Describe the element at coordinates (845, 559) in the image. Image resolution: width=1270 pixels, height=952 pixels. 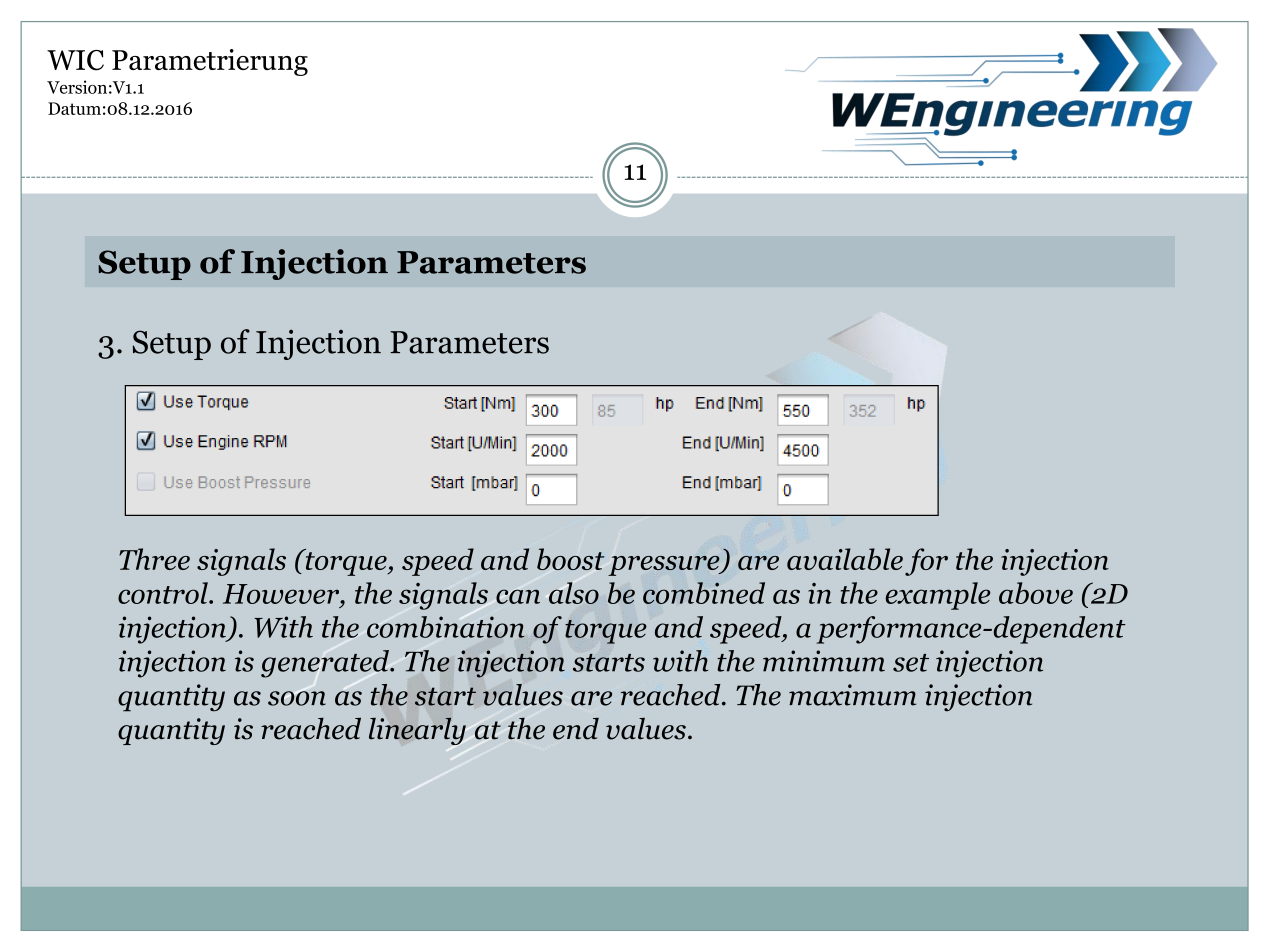
I see `available` at that location.
